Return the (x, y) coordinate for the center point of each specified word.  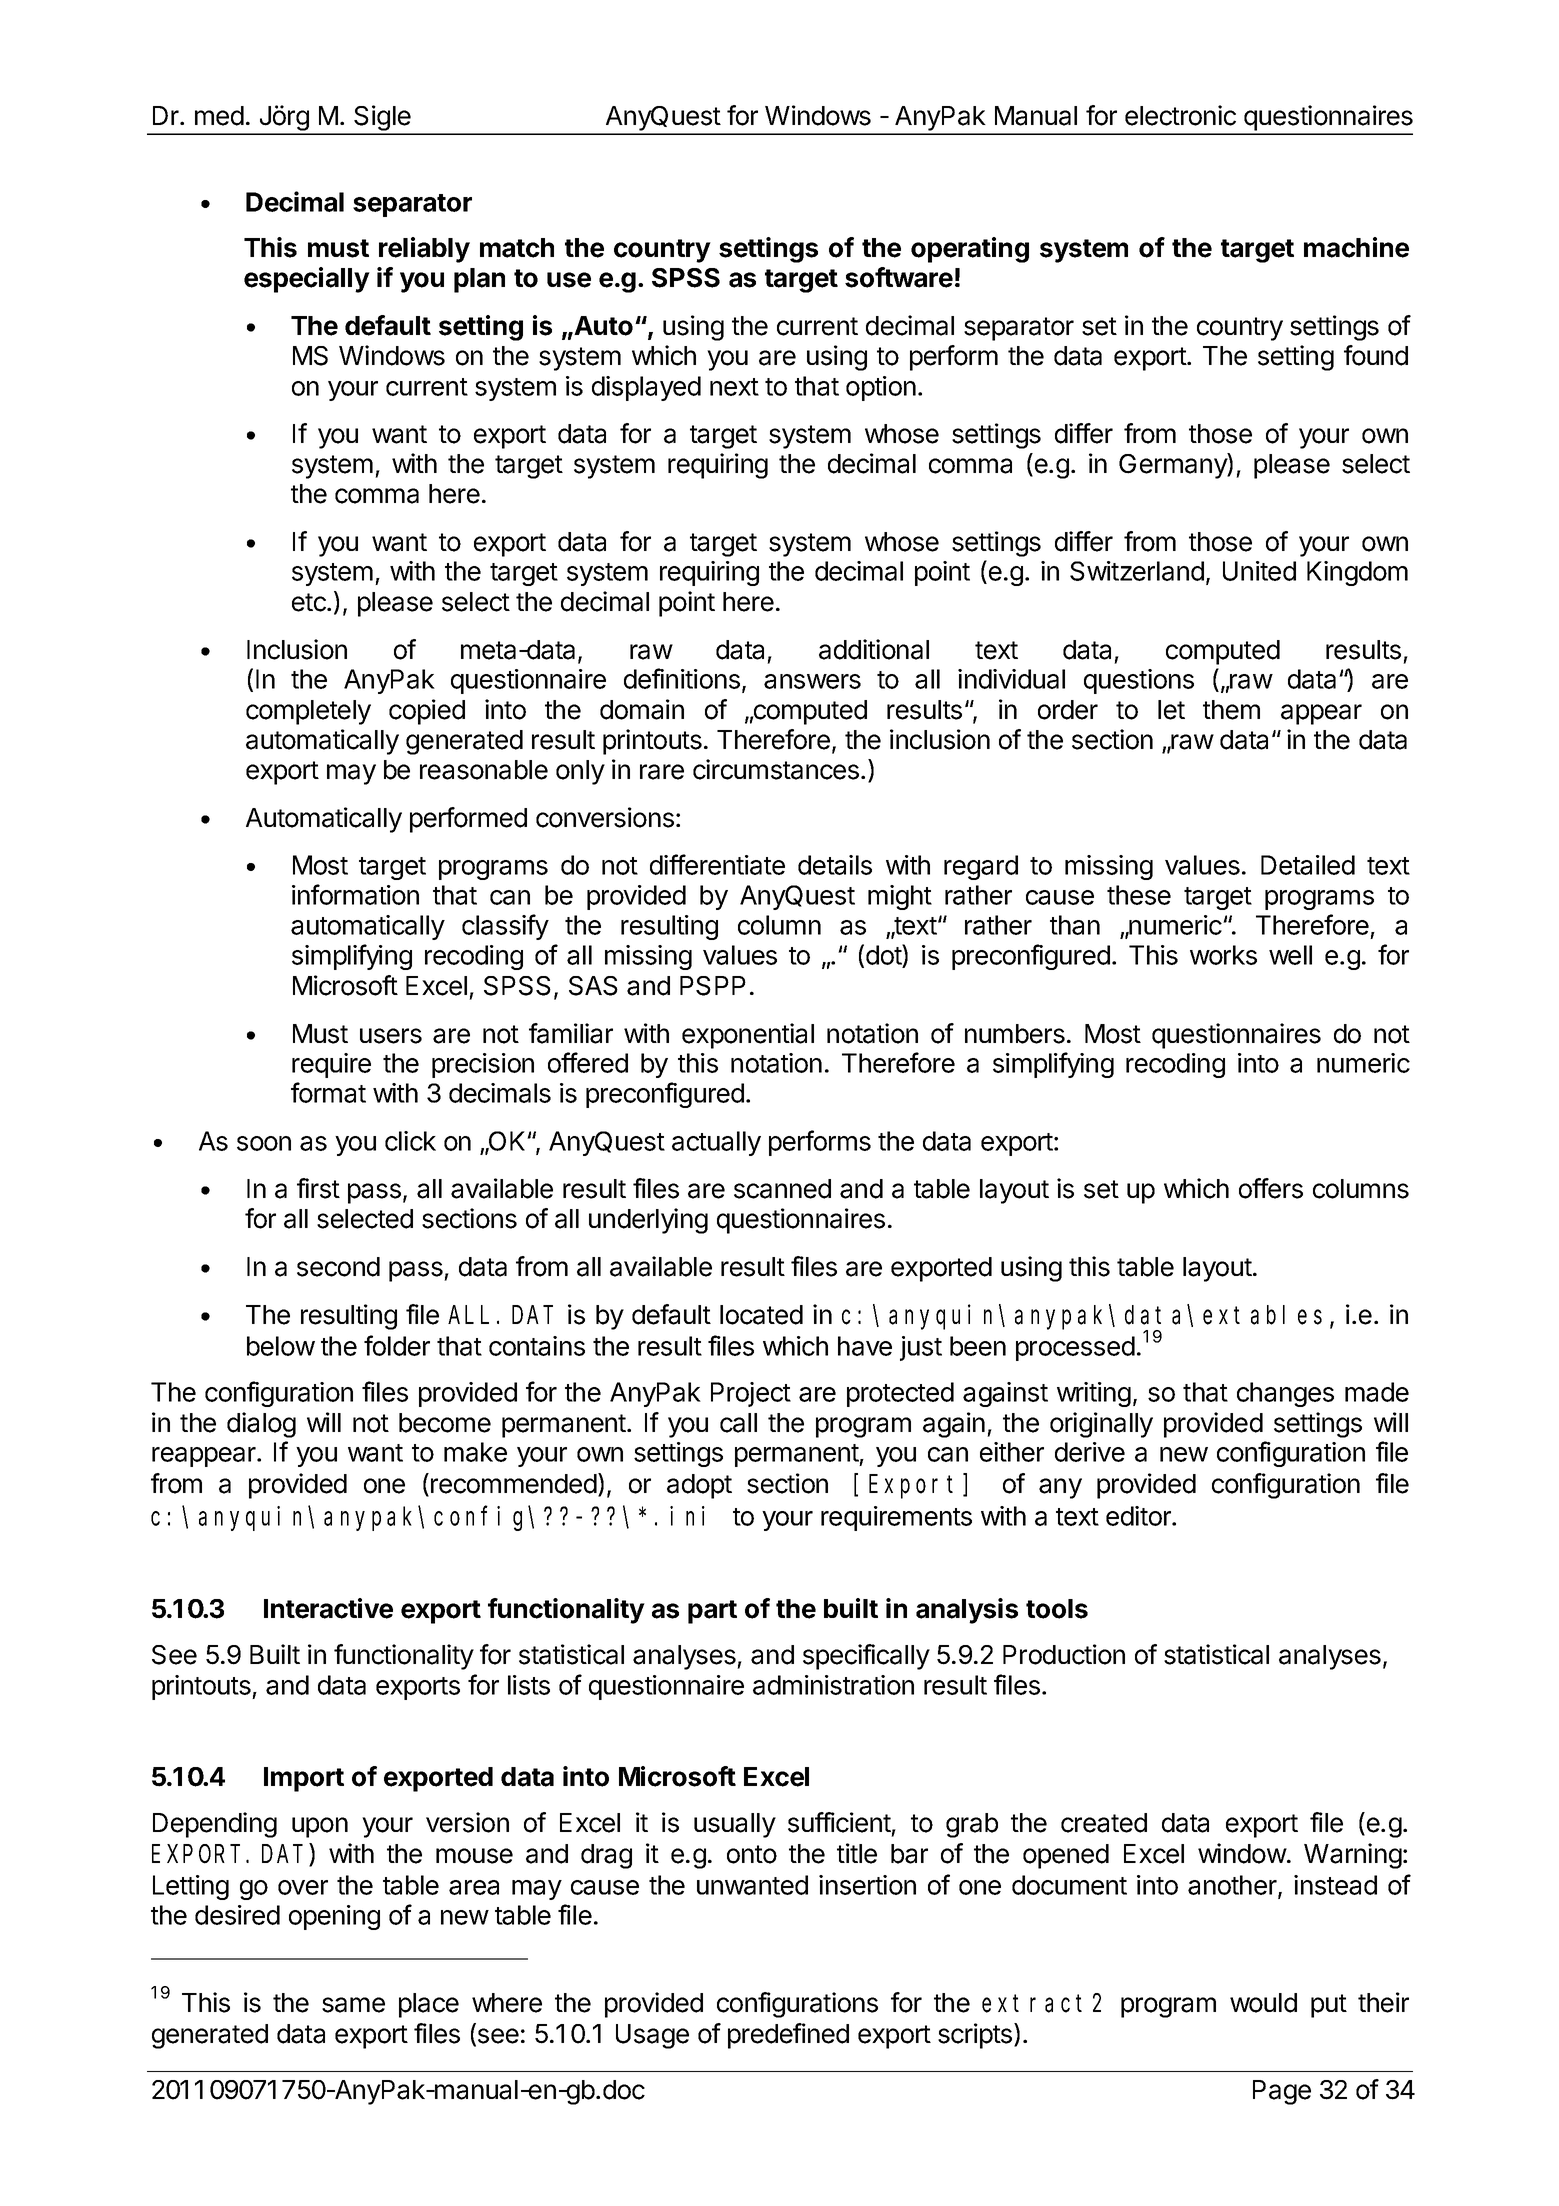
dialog (261, 1425)
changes (1285, 1394)
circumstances (776, 769)
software (899, 277)
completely (308, 712)
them (1231, 710)
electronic (1180, 115)
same (353, 2005)
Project (751, 1394)
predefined (788, 2036)
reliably (424, 250)
